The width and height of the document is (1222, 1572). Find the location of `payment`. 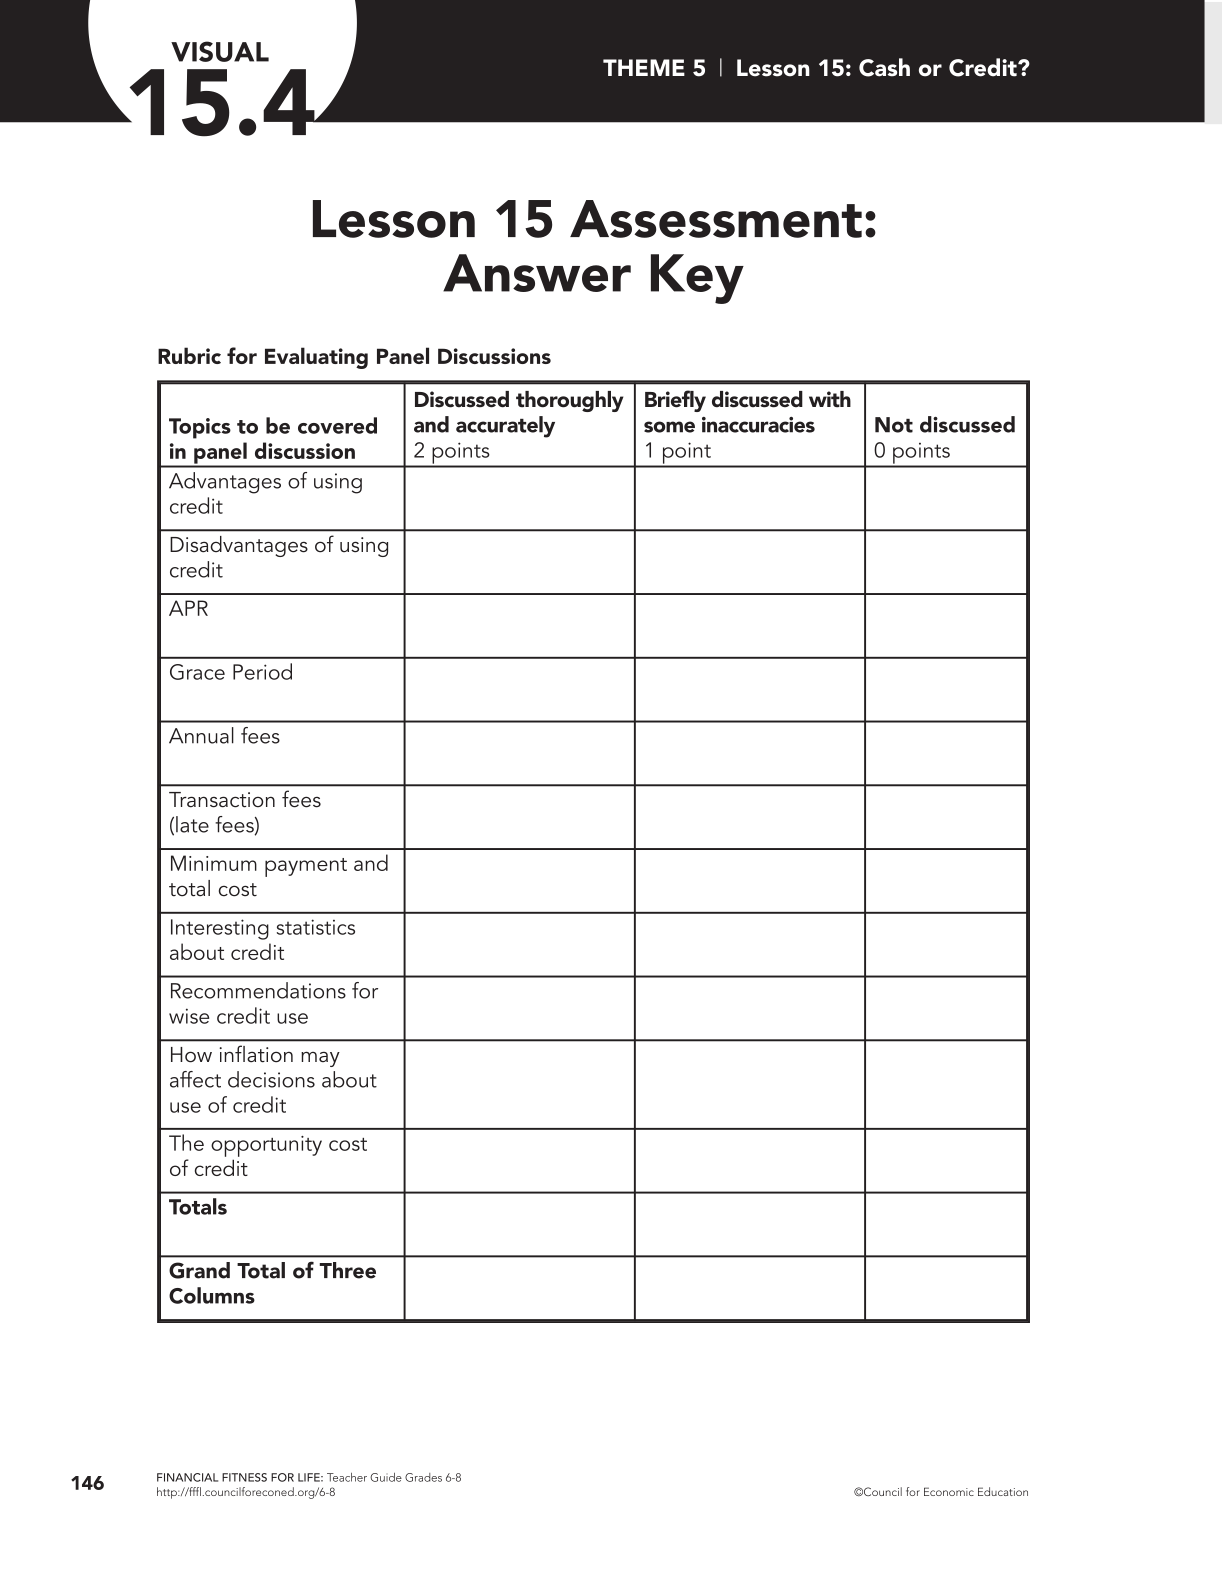

payment is located at coordinates (306, 867).
